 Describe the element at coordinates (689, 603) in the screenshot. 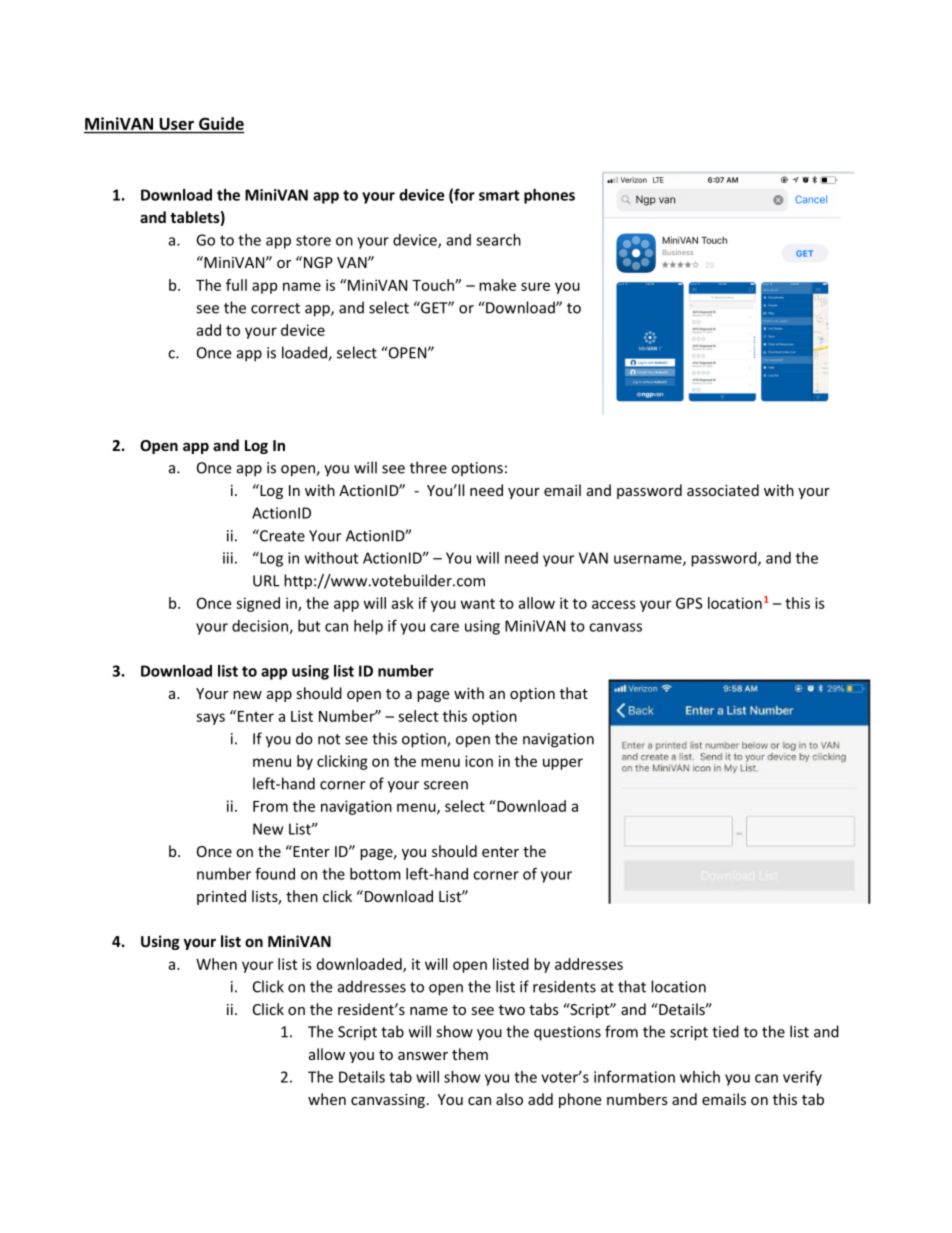

I see `GPS` at that location.
